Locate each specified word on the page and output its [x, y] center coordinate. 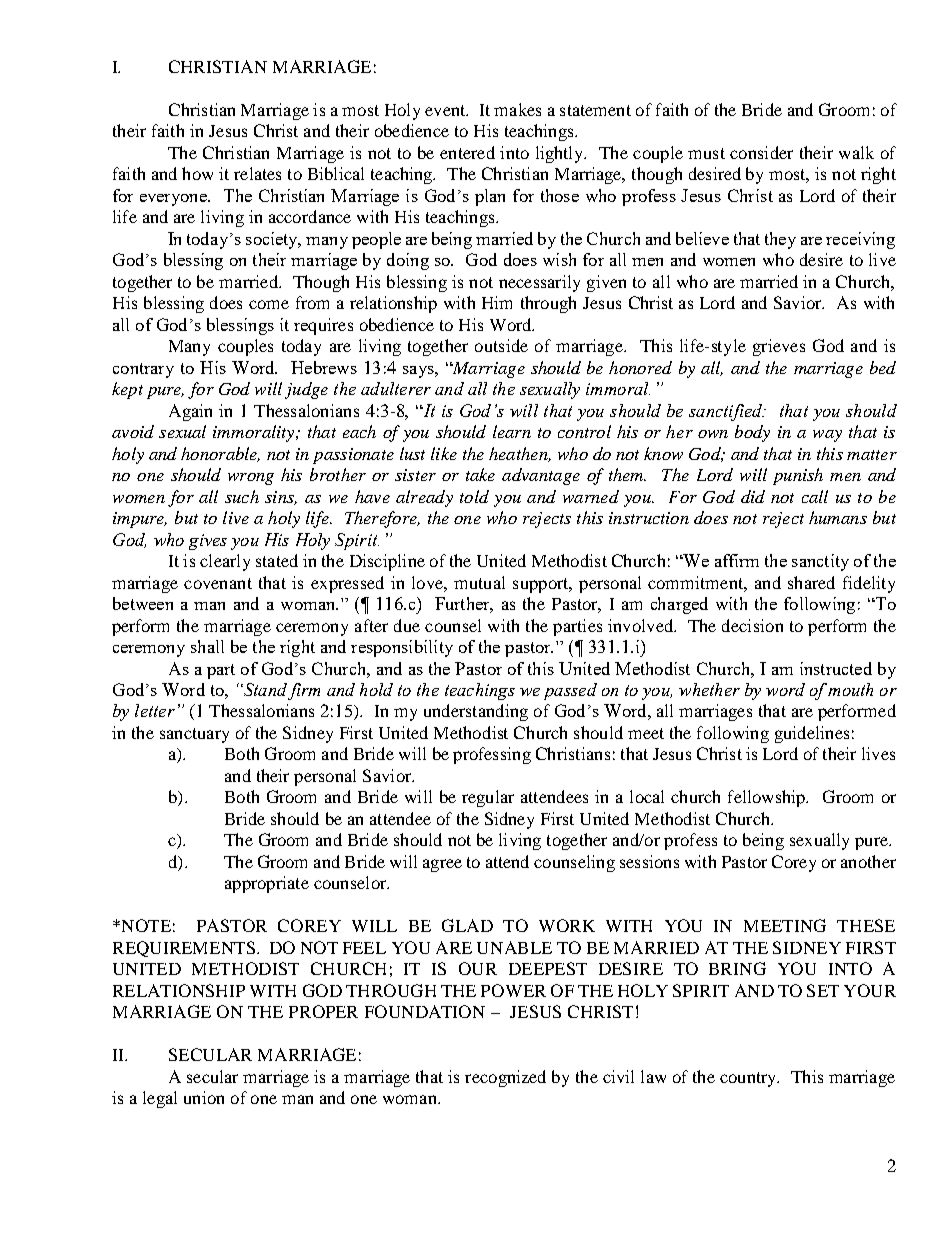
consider [761, 152]
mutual [479, 582]
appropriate [267, 884]
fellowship [768, 798]
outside [501, 345]
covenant [218, 583]
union [204, 1097]
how [197, 173]
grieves [779, 347]
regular [488, 798]
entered [467, 152]
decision [752, 625]
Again [190, 412]
